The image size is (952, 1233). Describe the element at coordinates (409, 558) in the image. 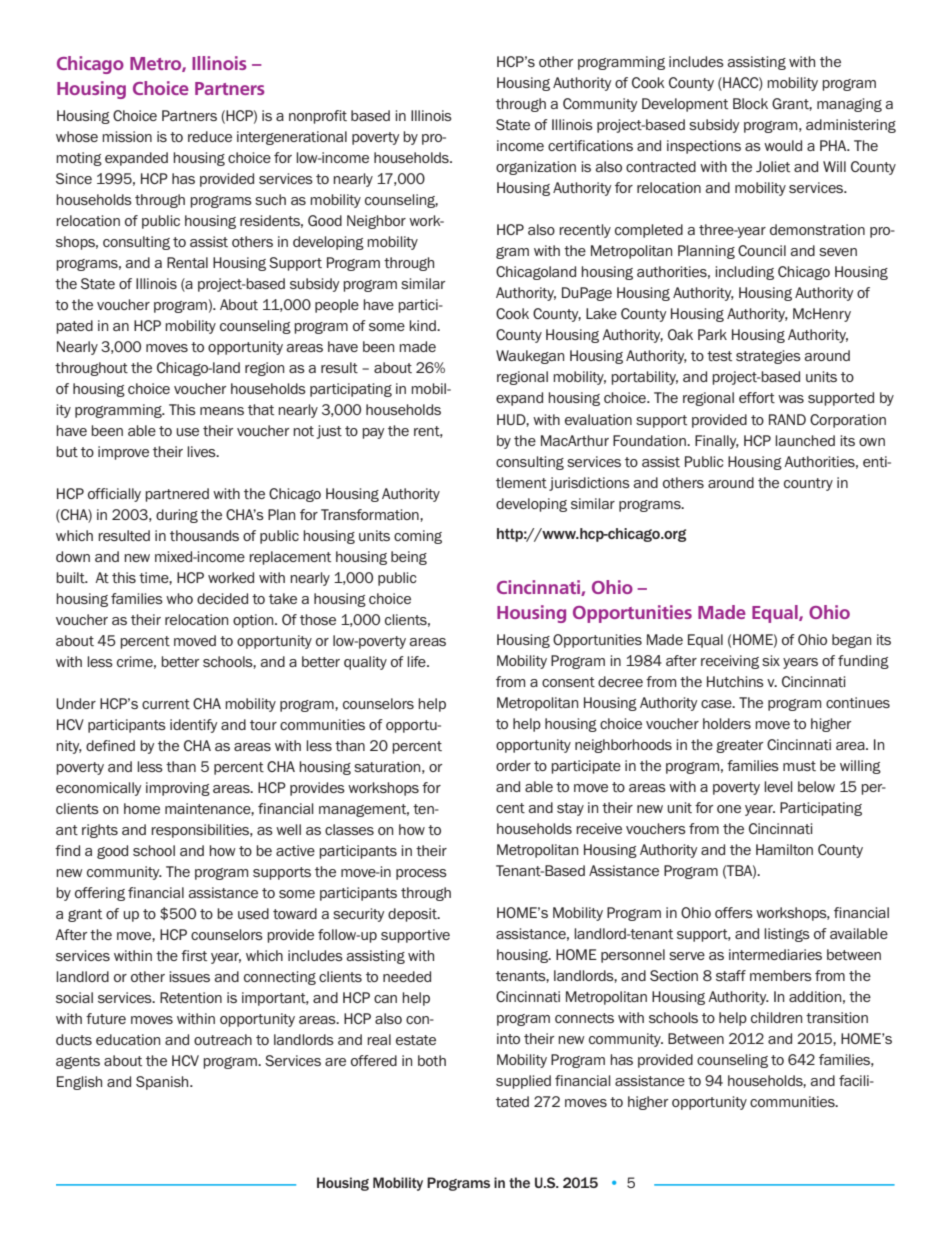

I see `being` at that location.
